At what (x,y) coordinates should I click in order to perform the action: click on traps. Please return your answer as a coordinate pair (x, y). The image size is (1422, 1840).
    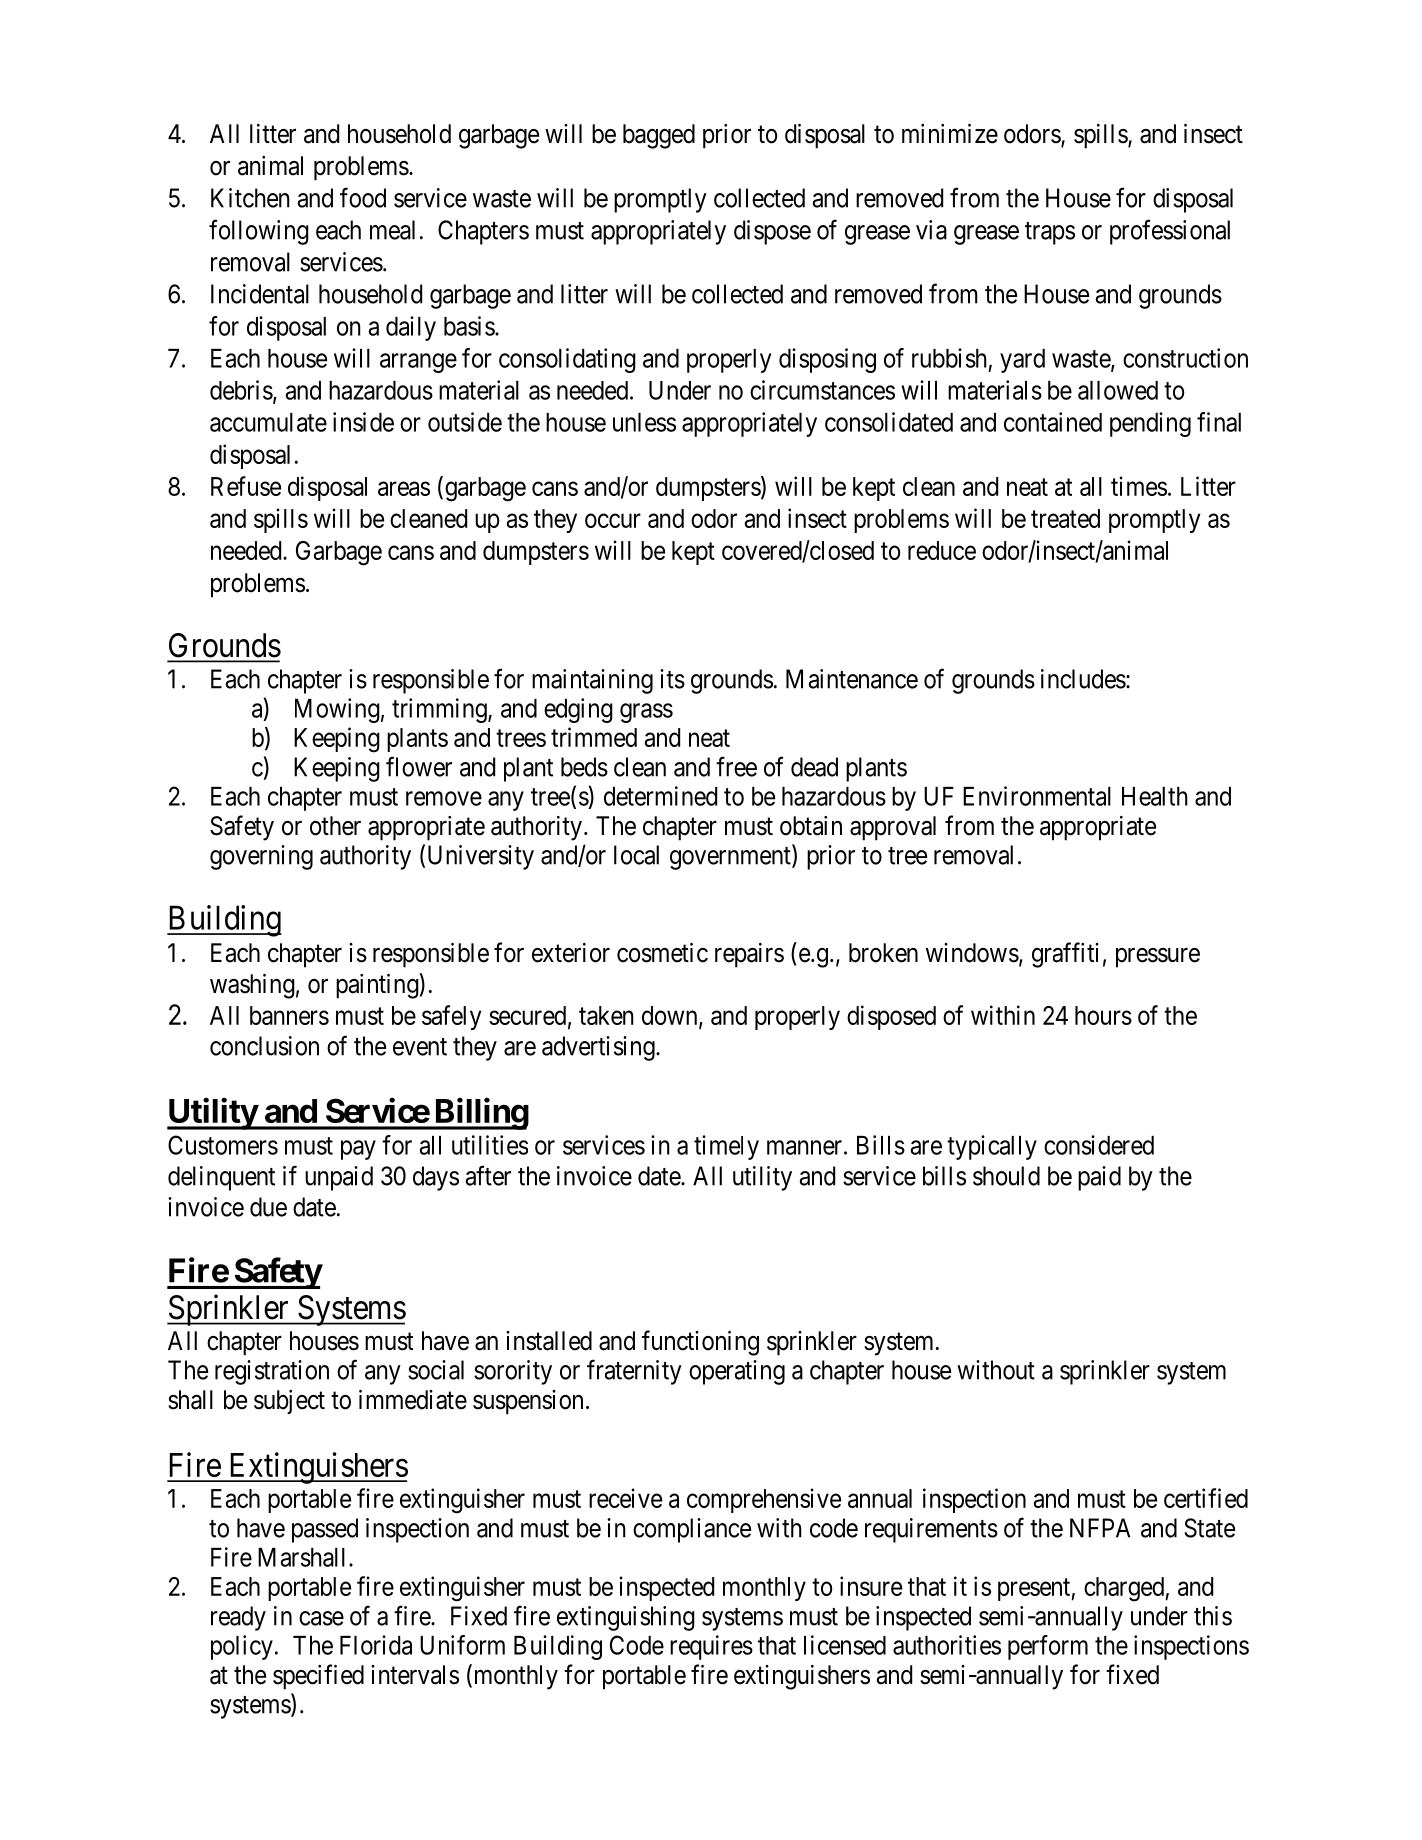
    Looking at the image, I should click on (1050, 233).
